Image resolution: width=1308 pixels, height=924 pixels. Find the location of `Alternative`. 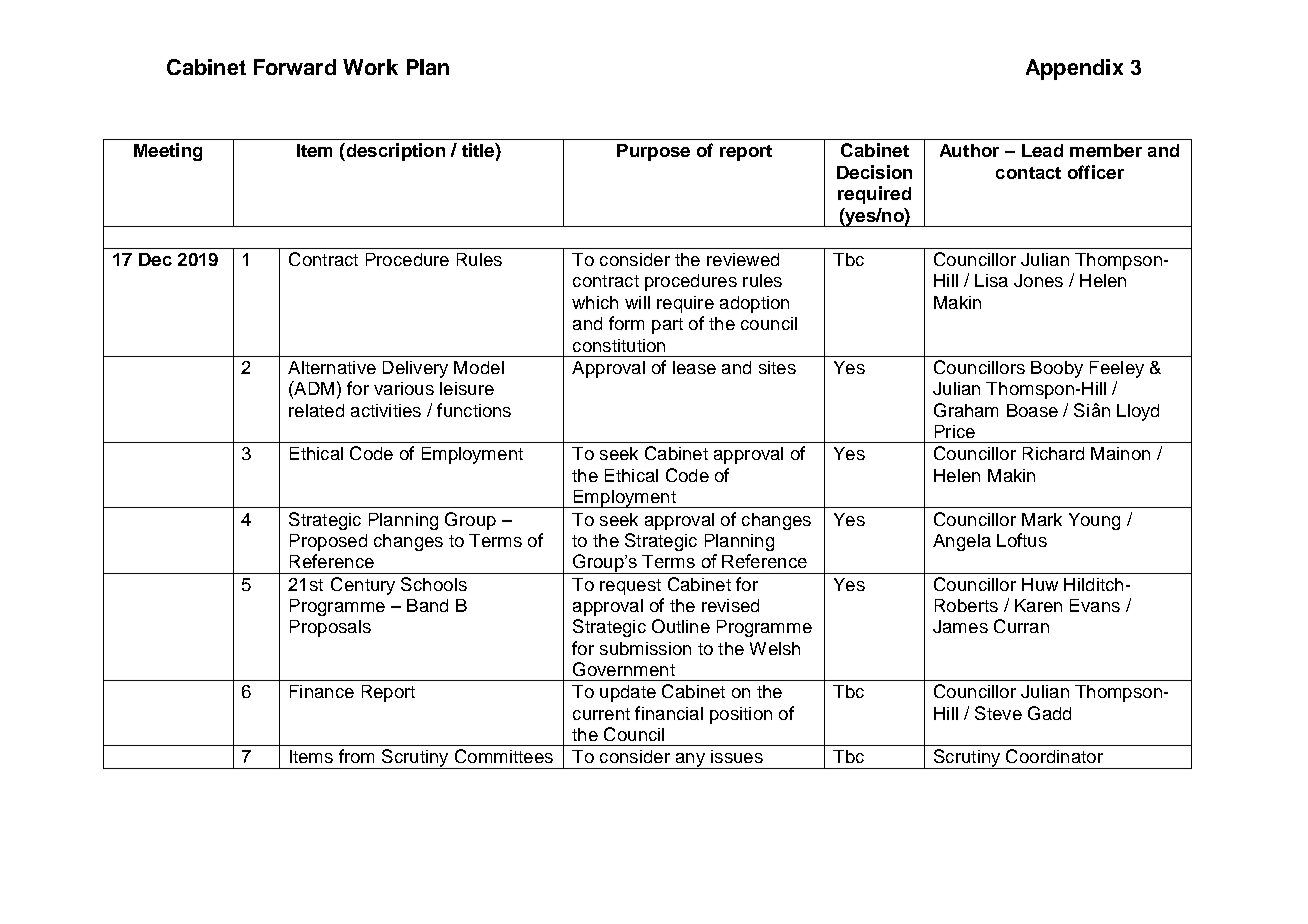

Alternative is located at coordinates (332, 367).
